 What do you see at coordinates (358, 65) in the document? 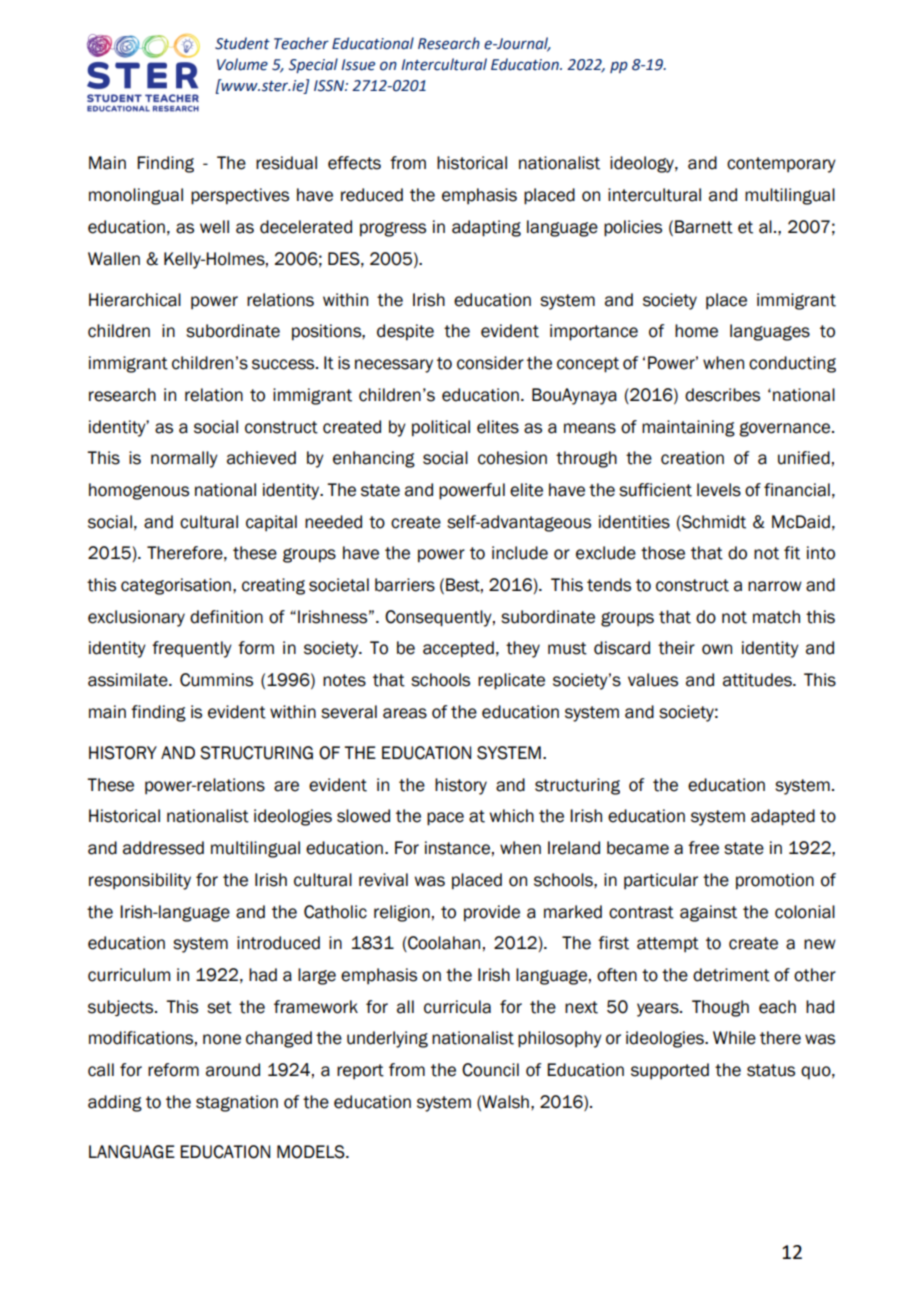
I see `Issue` at bounding box center [358, 65].
